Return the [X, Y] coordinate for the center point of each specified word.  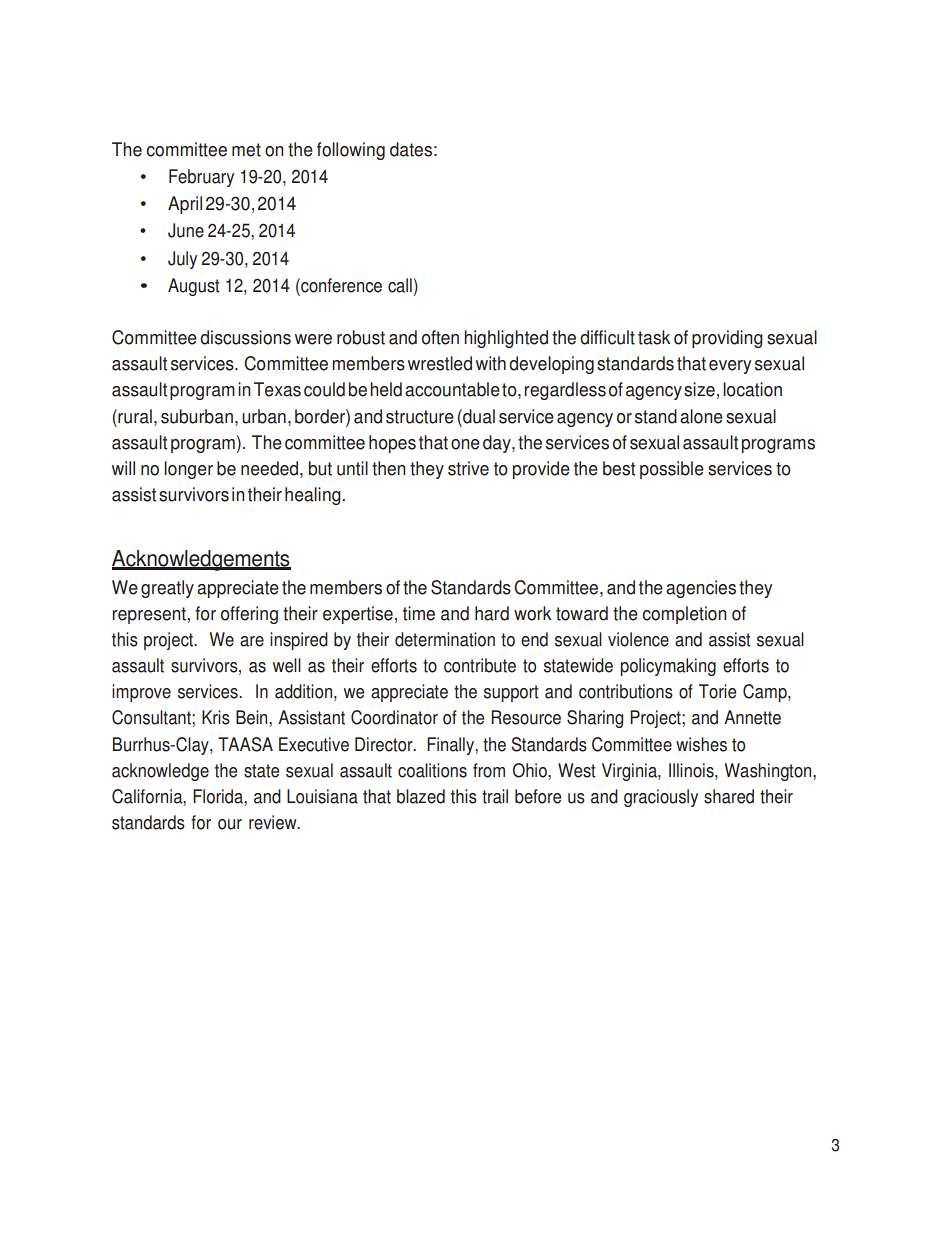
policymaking [668, 667]
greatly [167, 589]
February [201, 178]
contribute [480, 665]
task [654, 337]
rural [134, 416]
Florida [219, 796]
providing [727, 339]
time [419, 613]
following [351, 151]
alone [701, 416]
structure [420, 417]
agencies [701, 589]
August [194, 287]
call [400, 285]
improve [141, 693]
